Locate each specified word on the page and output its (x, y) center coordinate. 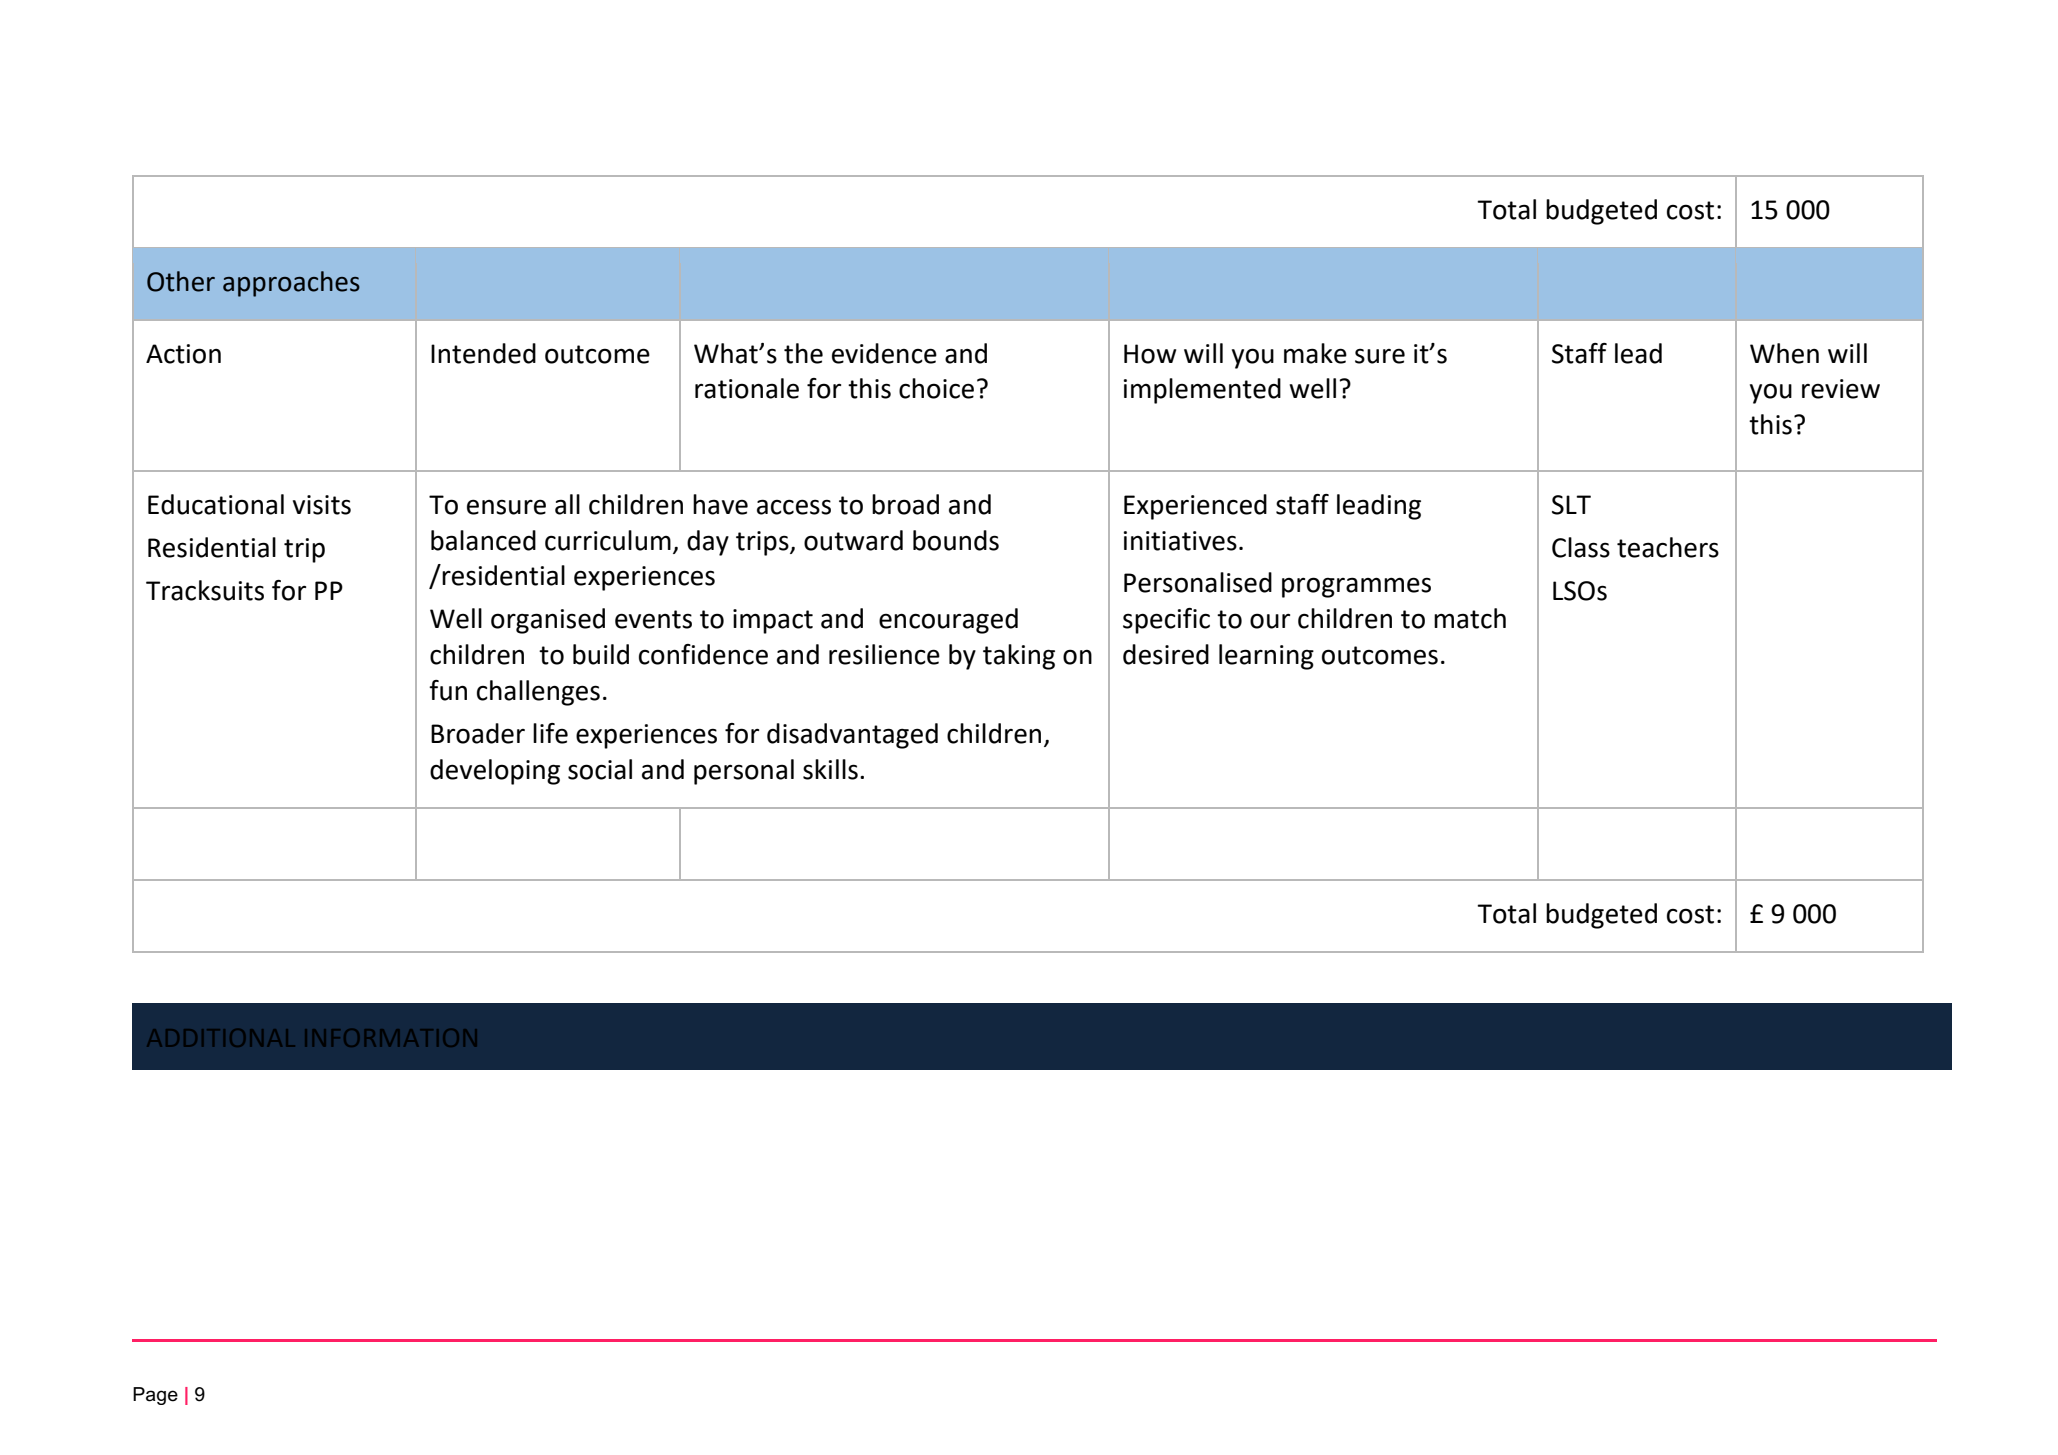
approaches (291, 284)
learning (1266, 657)
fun (448, 690)
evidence (884, 353)
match (1470, 618)
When (1784, 353)
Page (155, 1396)
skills (830, 769)
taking (1019, 657)
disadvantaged (852, 736)
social (600, 769)
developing (495, 772)
